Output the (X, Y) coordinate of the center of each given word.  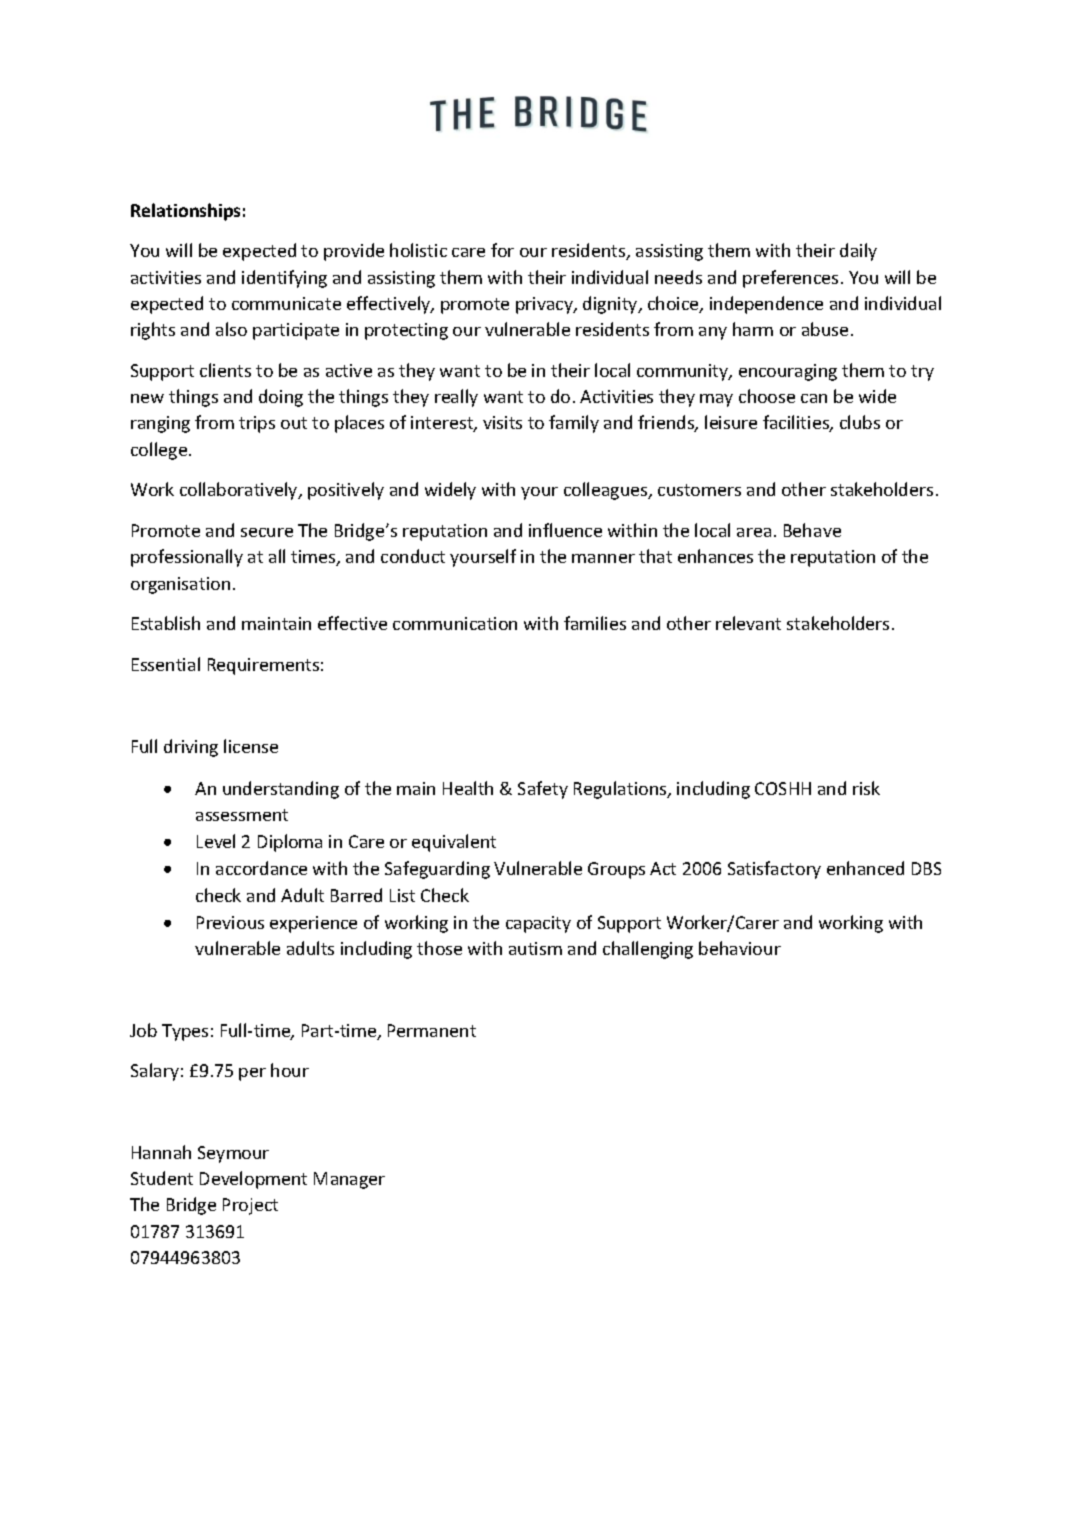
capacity (538, 924)
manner (603, 558)
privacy (545, 305)
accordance (261, 868)
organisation (180, 585)
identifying (284, 279)
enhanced (865, 868)
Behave (812, 530)
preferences (790, 279)
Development (253, 1180)
